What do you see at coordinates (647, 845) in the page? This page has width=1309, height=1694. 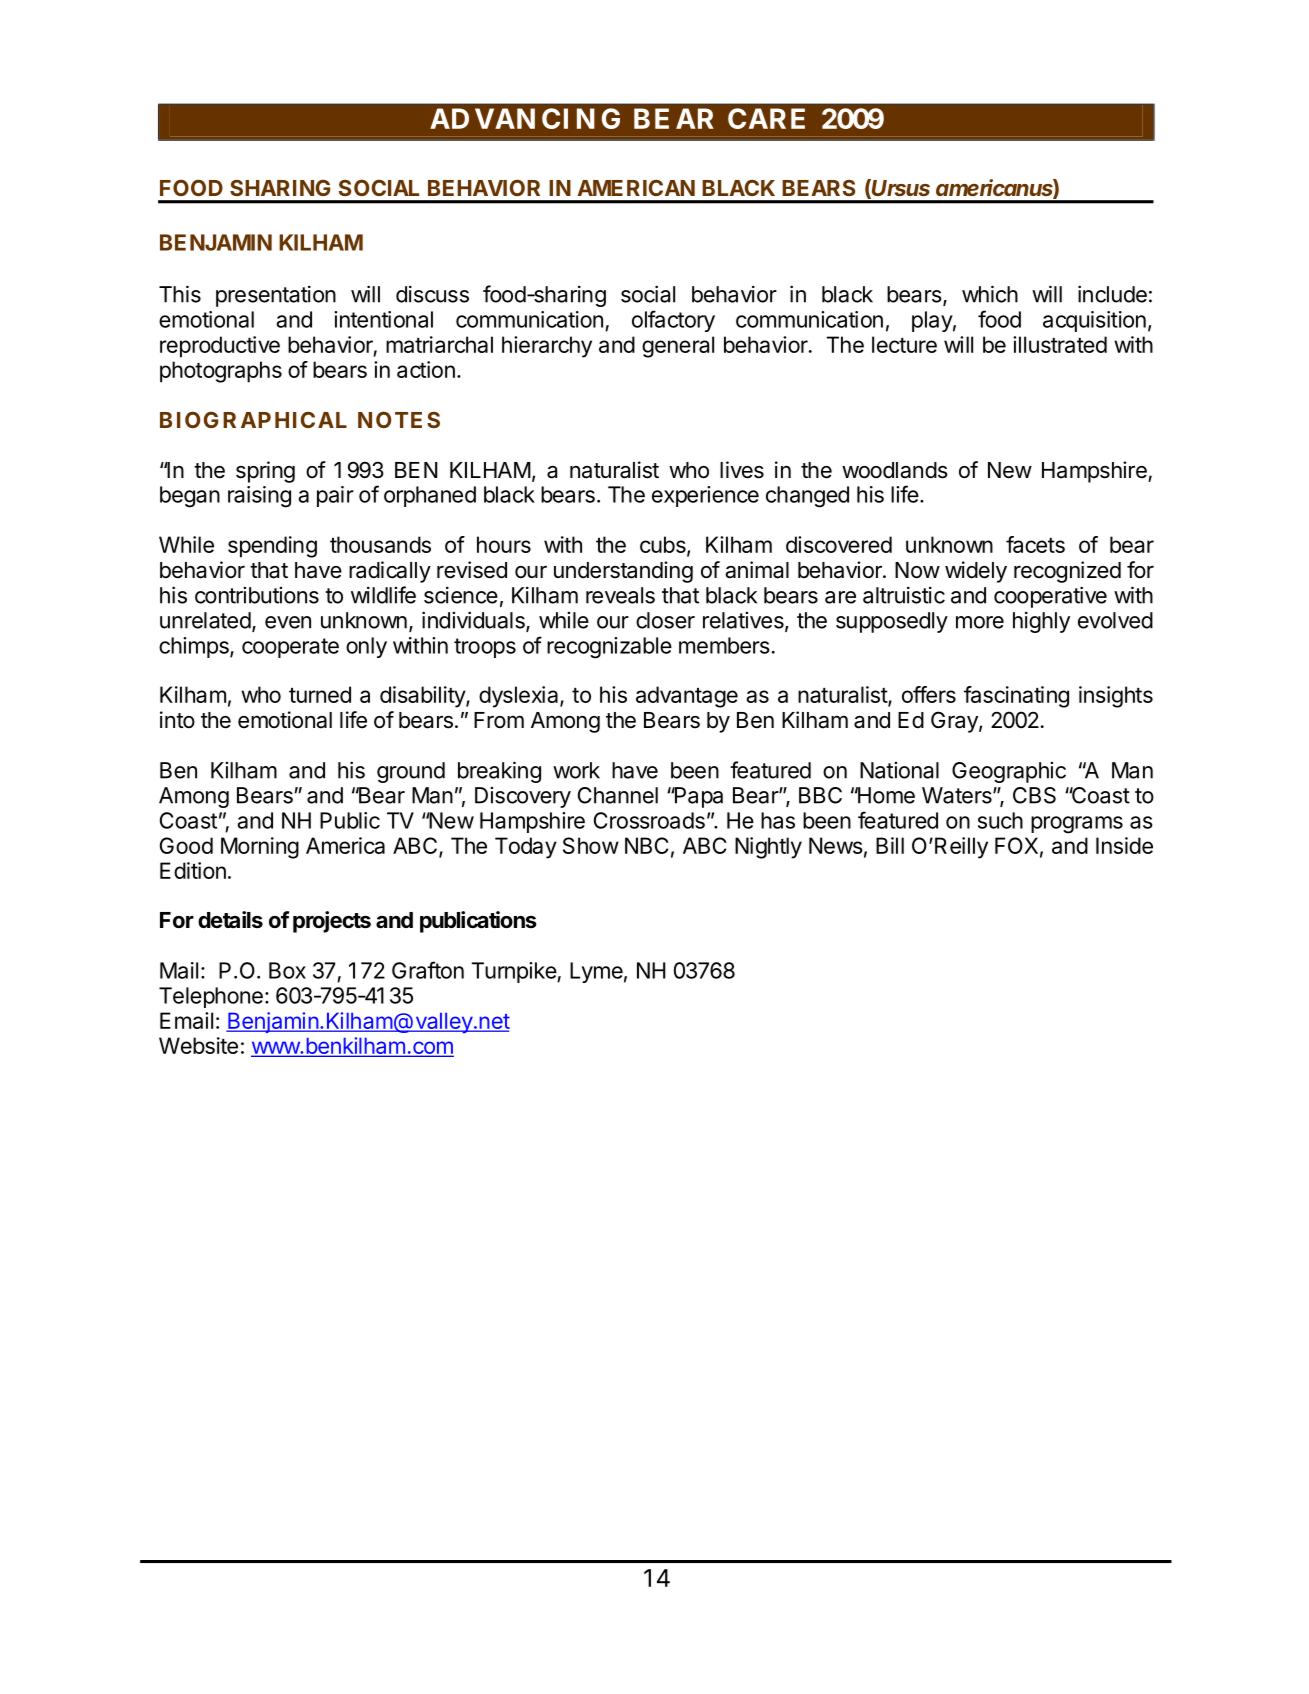 I see `NBC` at bounding box center [647, 845].
